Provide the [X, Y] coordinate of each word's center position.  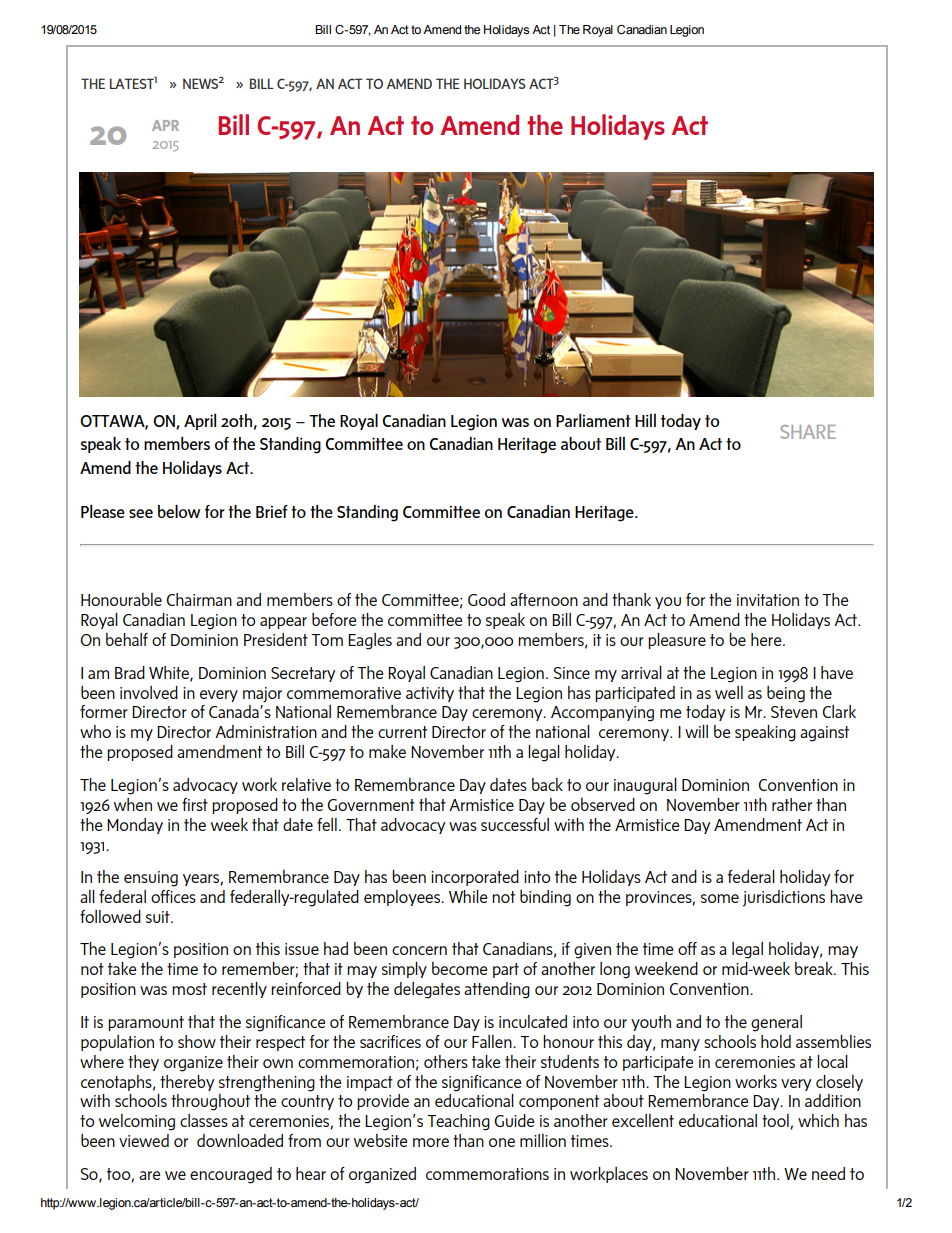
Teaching [458, 1122]
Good [486, 599]
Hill [645, 420]
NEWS [201, 83]
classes [204, 1120]
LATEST [132, 83]
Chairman [199, 599]
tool [776, 1121]
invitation [768, 600]
